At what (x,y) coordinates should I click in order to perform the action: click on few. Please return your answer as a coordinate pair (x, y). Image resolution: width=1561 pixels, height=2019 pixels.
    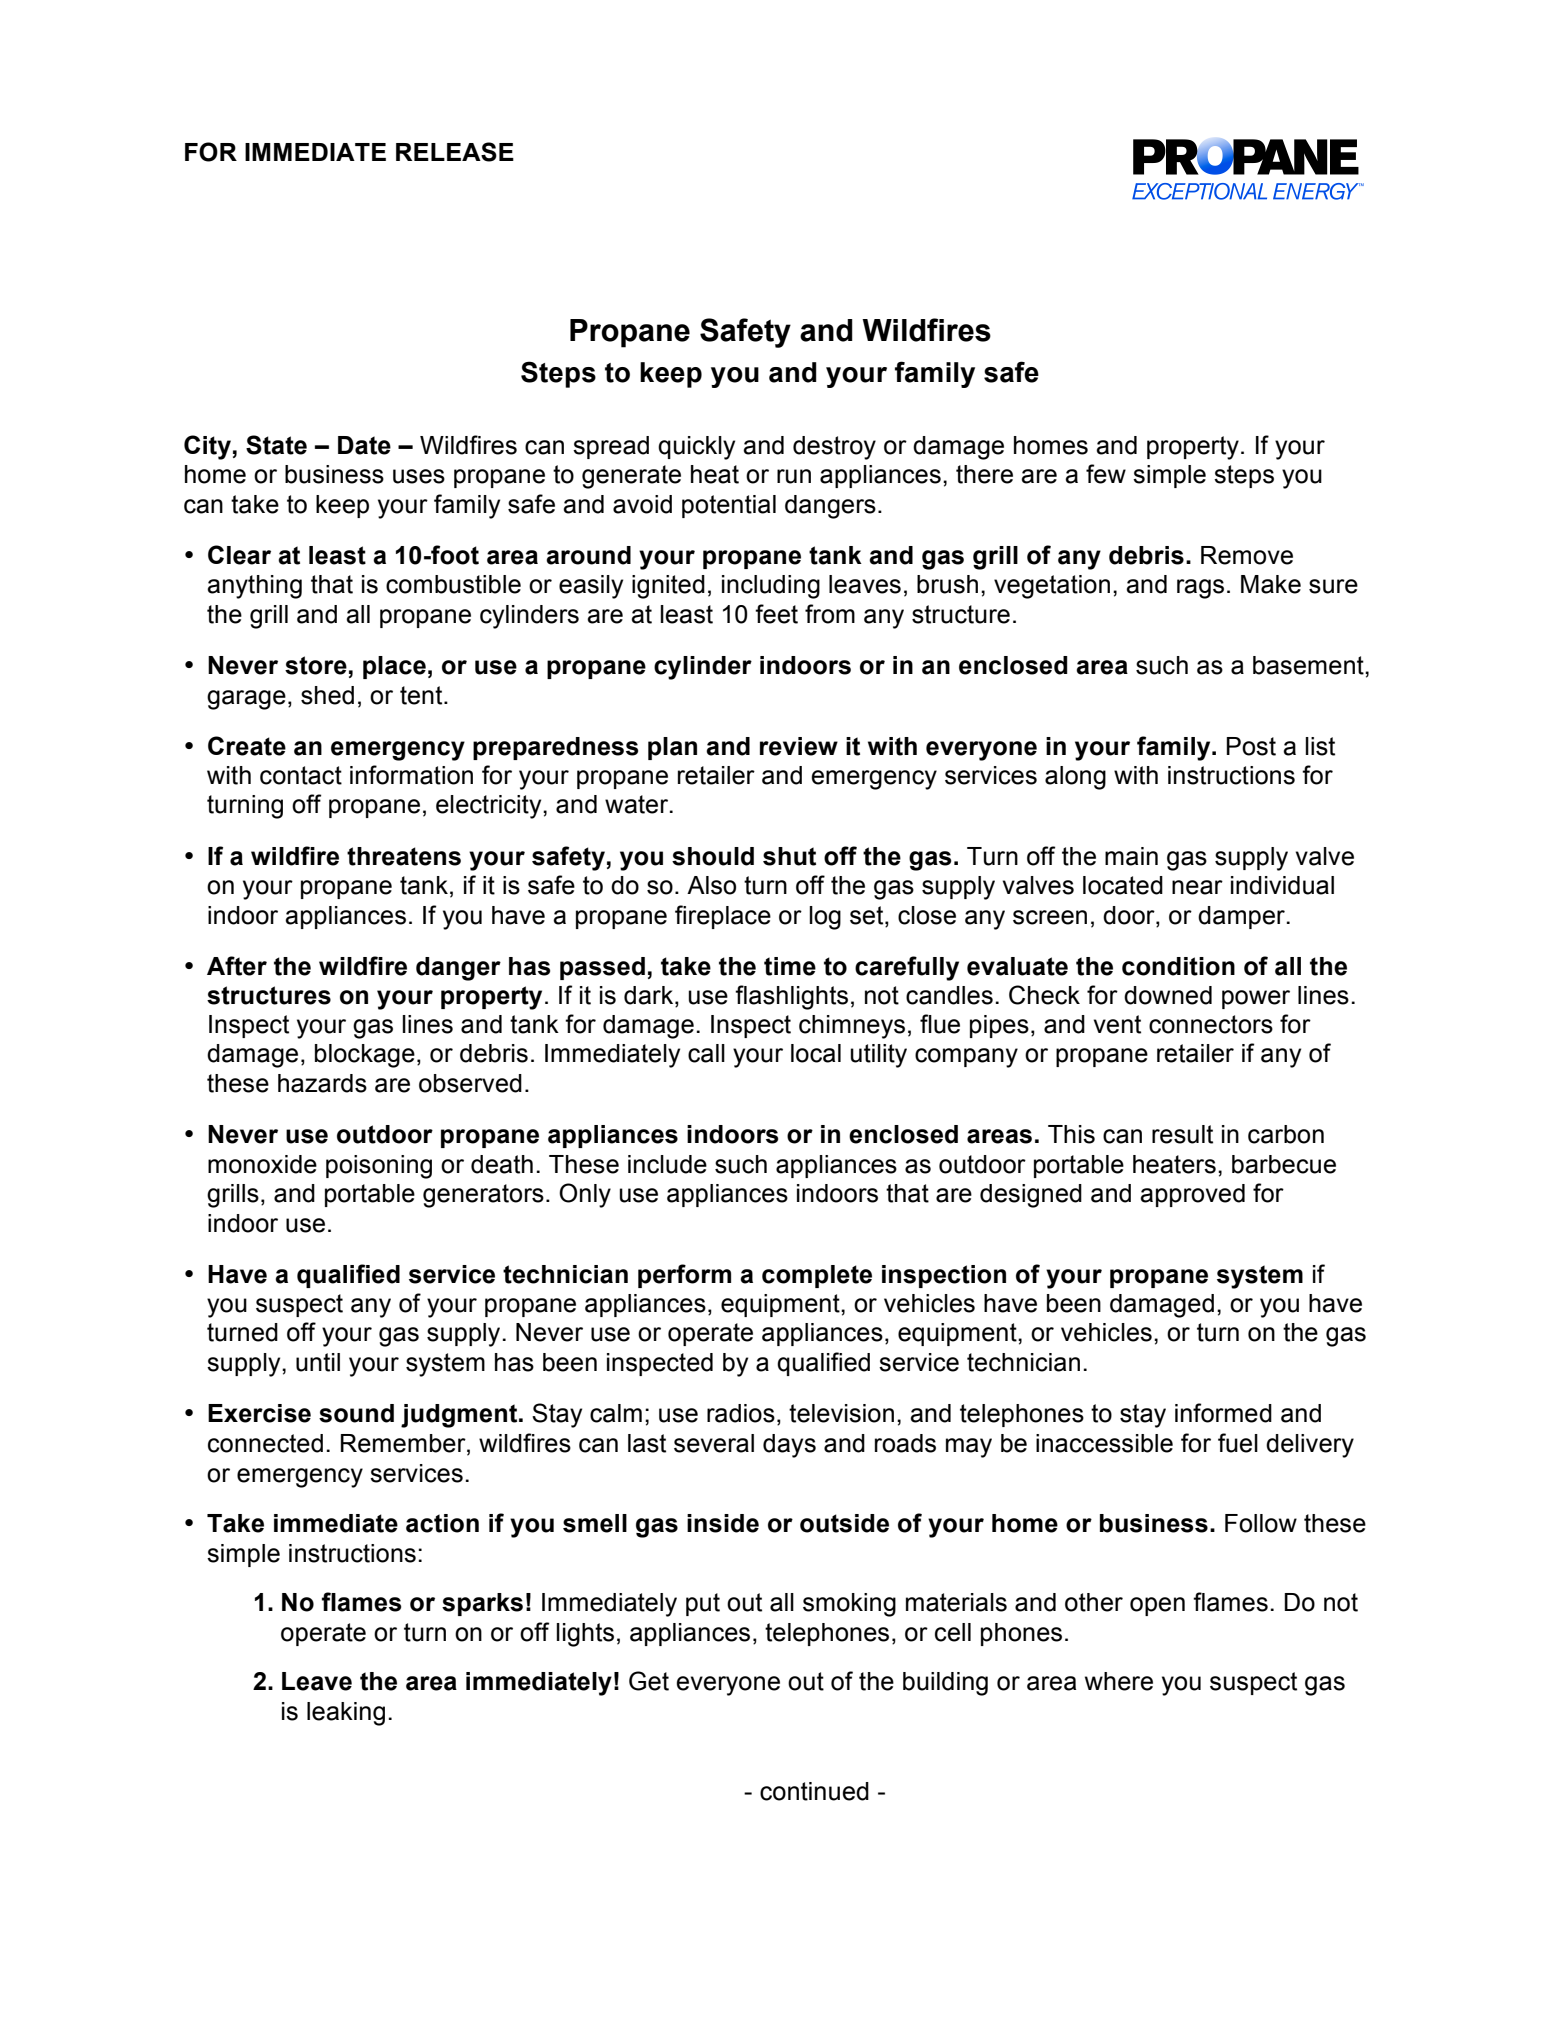
    Looking at the image, I should click on (1106, 474).
